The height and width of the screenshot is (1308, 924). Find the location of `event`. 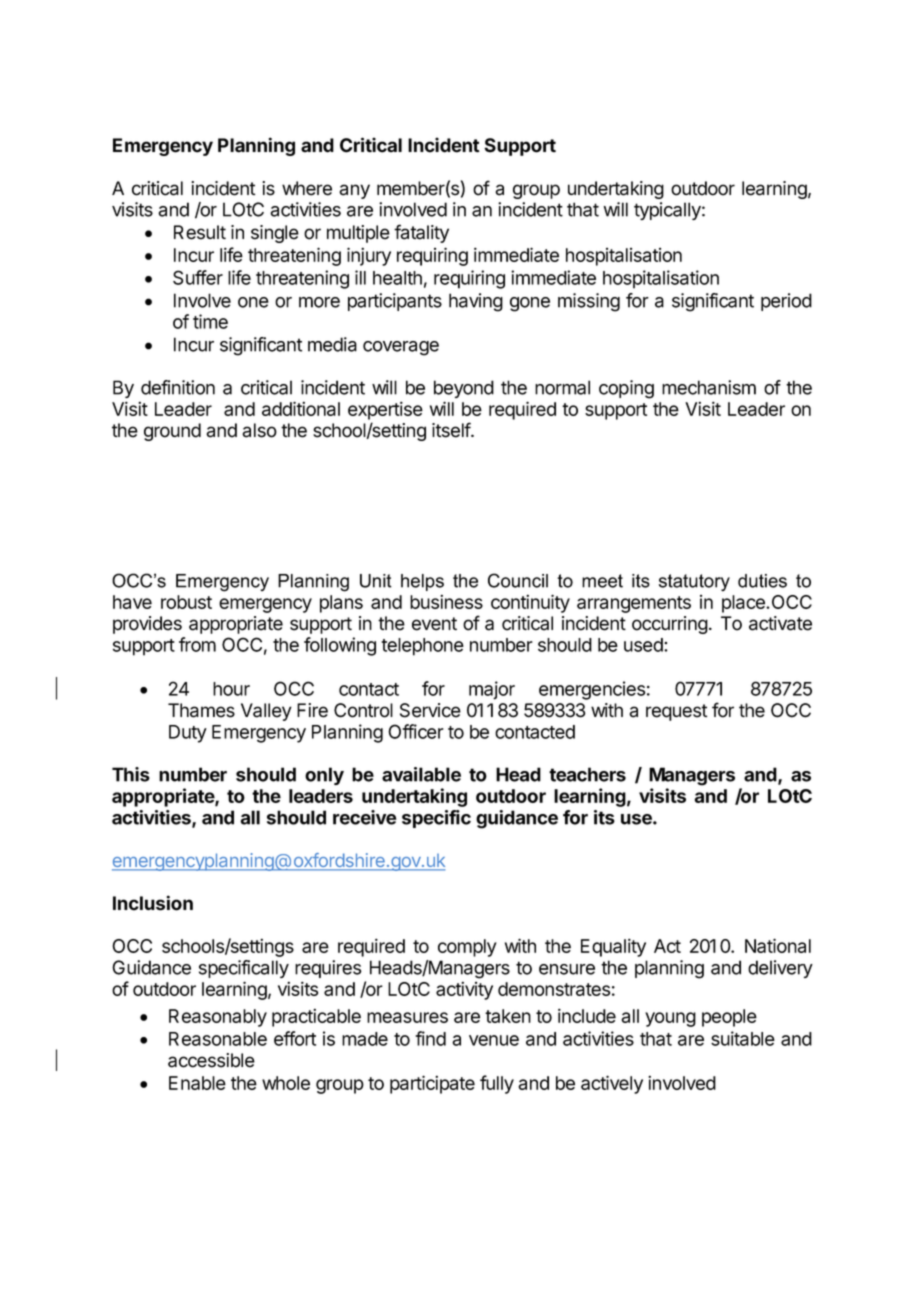

event is located at coordinates (434, 624).
